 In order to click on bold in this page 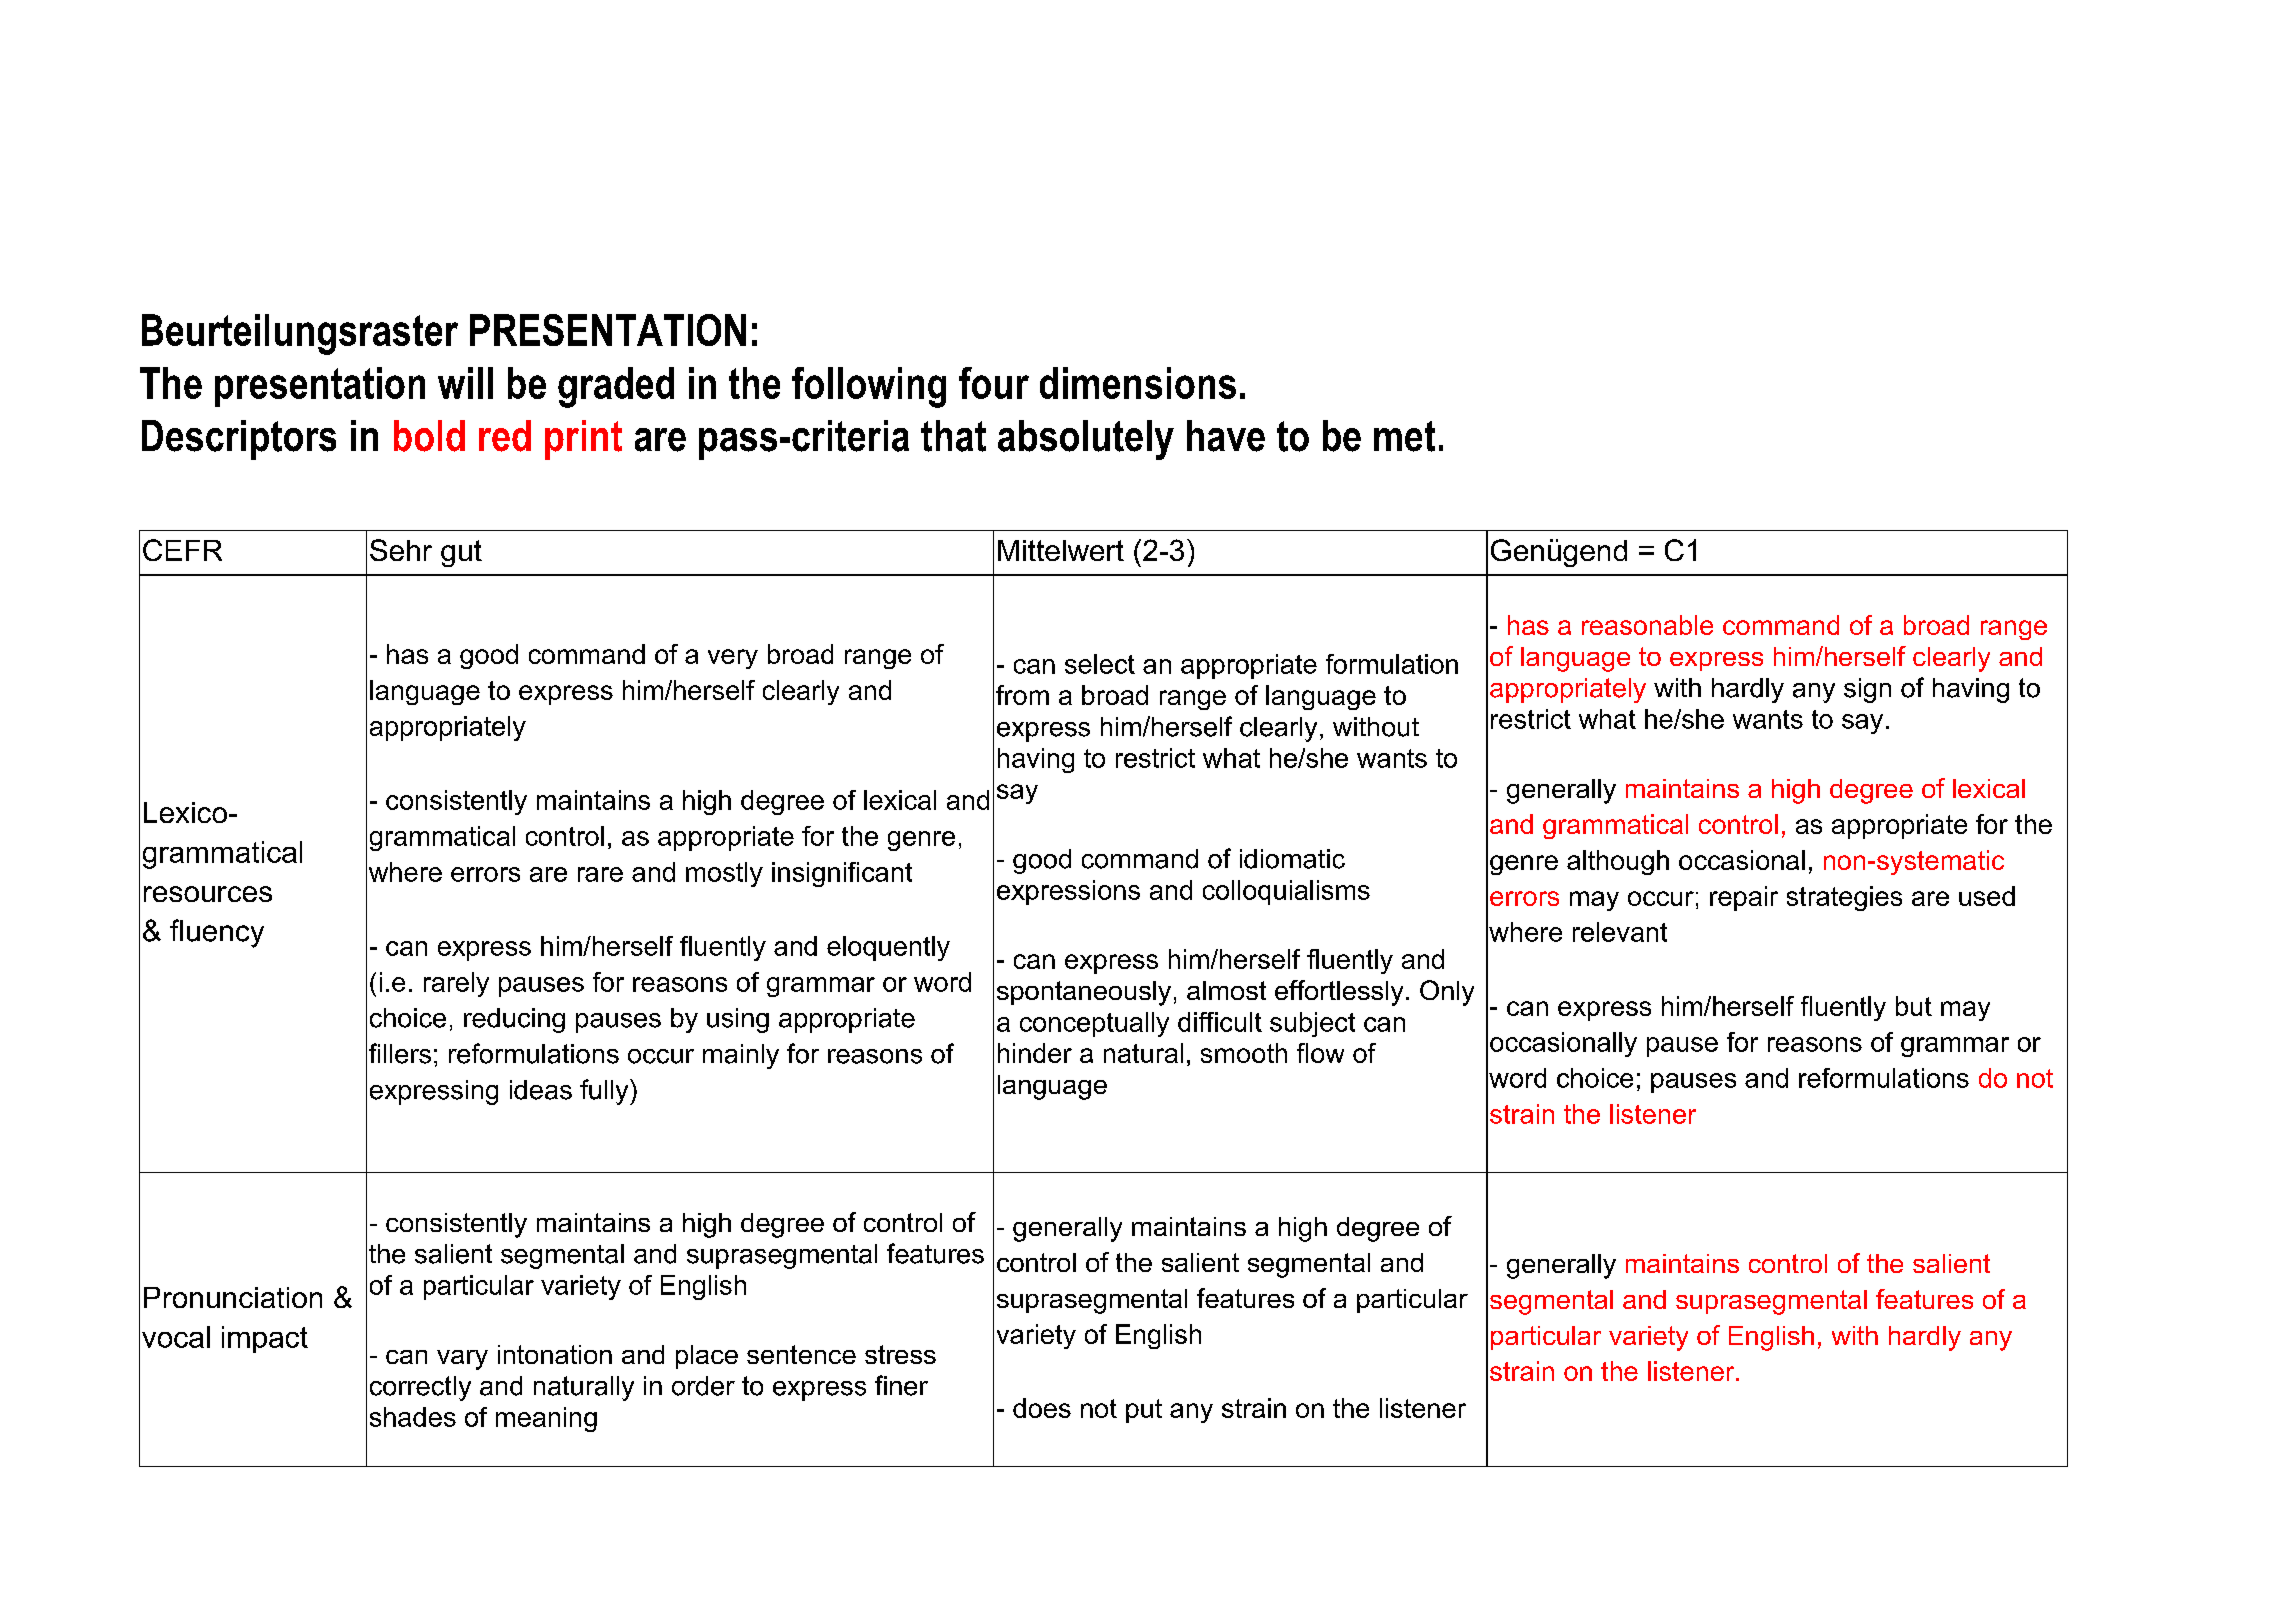, I will do `click(429, 436)`.
